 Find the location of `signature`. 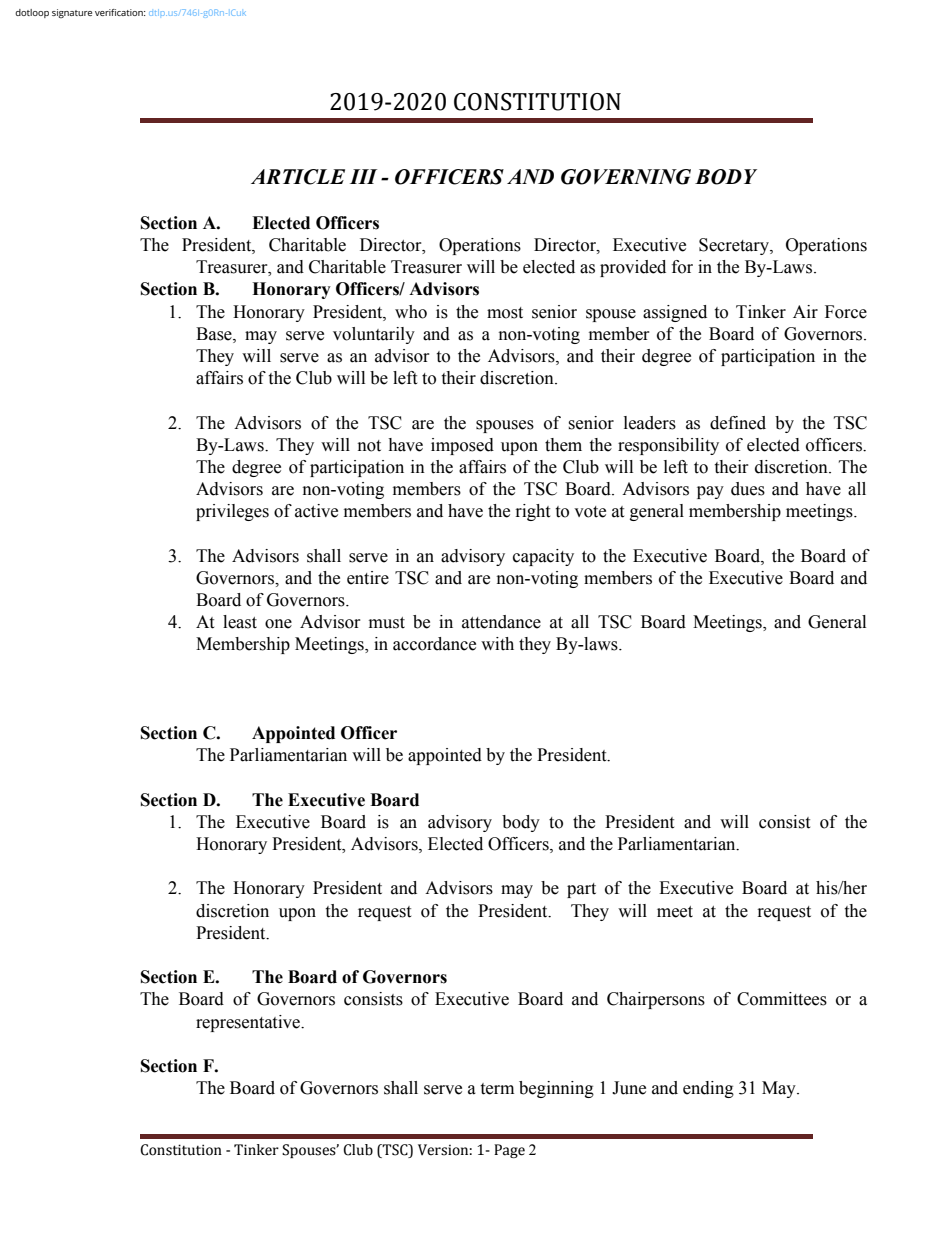

signature is located at coordinates (72, 13).
